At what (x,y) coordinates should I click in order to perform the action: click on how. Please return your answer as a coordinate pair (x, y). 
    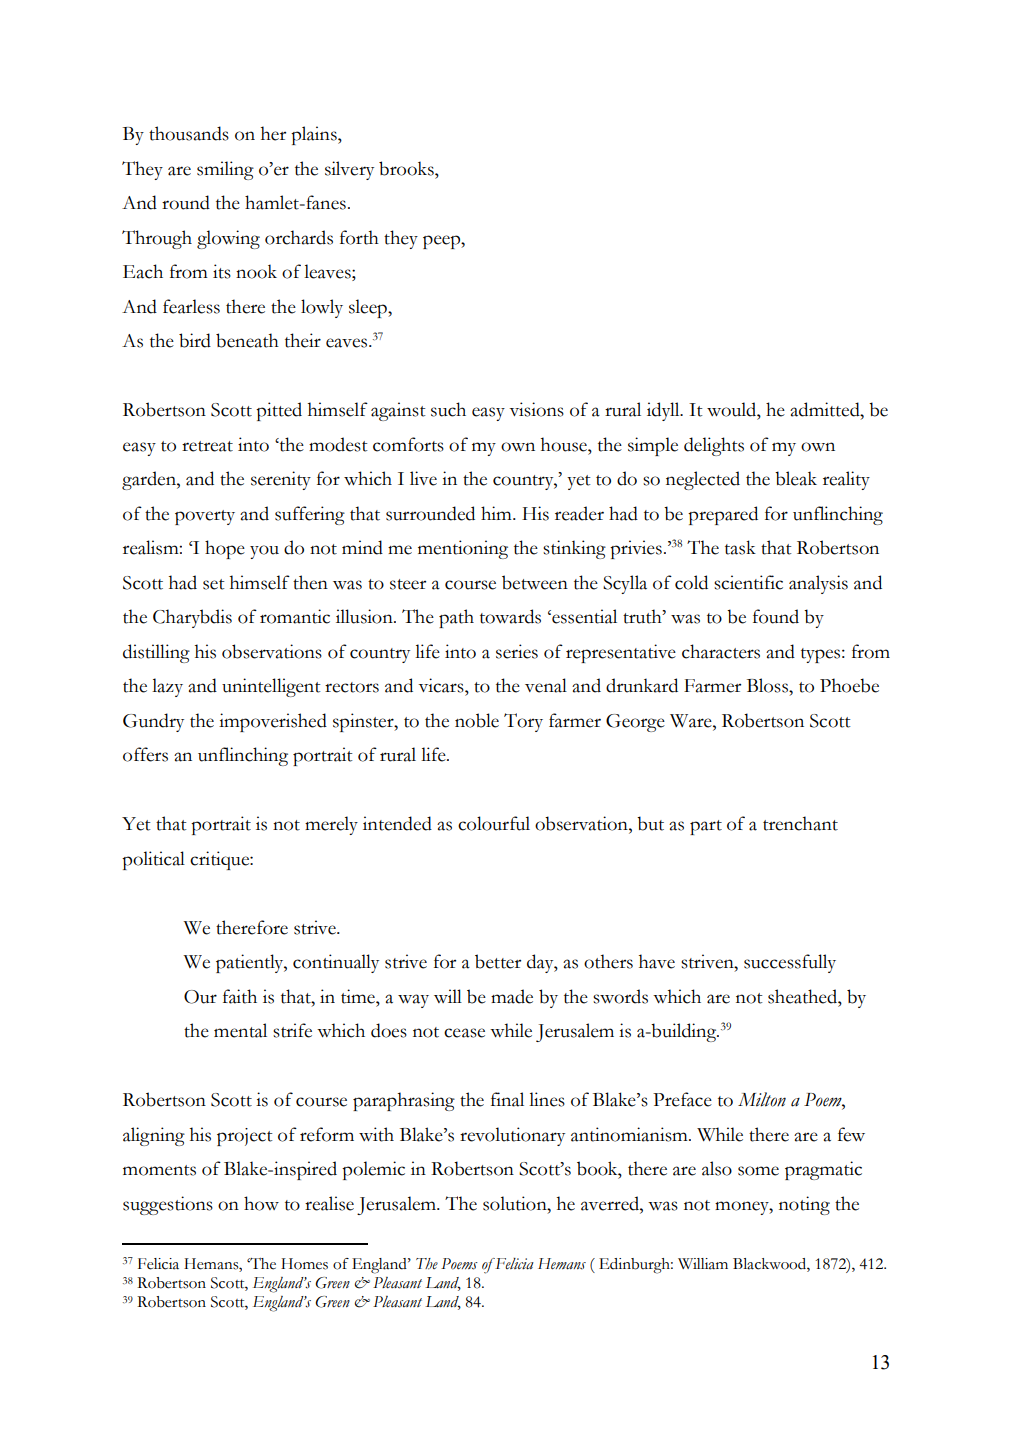
    Looking at the image, I should click on (261, 1203).
